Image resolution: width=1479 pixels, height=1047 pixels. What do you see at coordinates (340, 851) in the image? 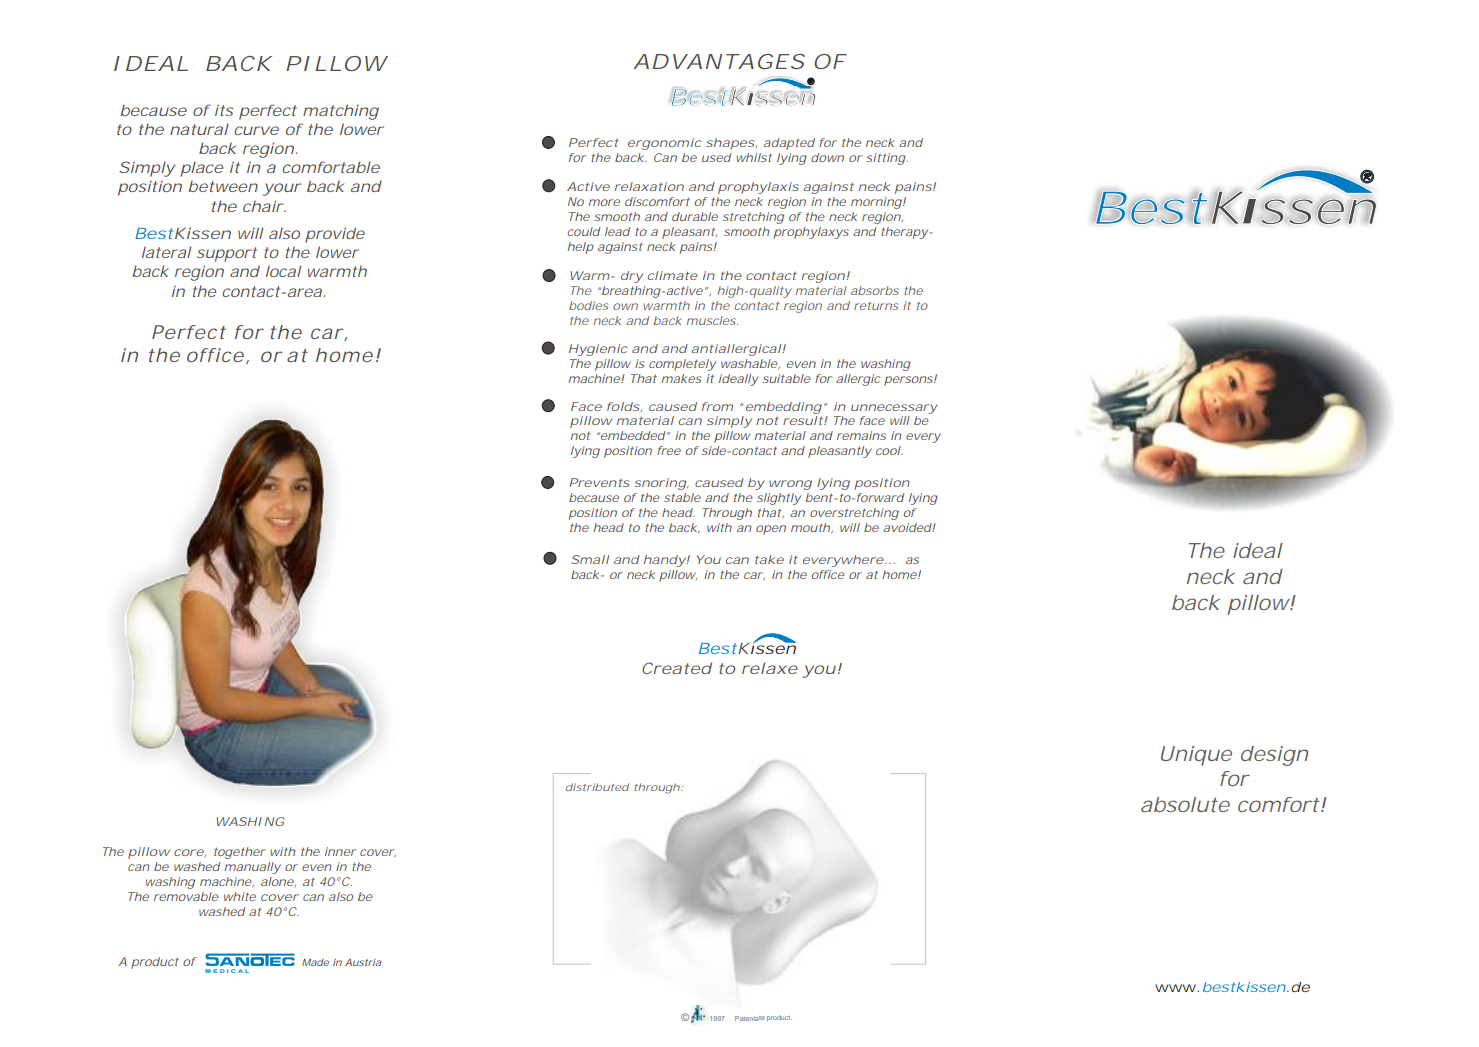
I see `inner` at bounding box center [340, 851].
